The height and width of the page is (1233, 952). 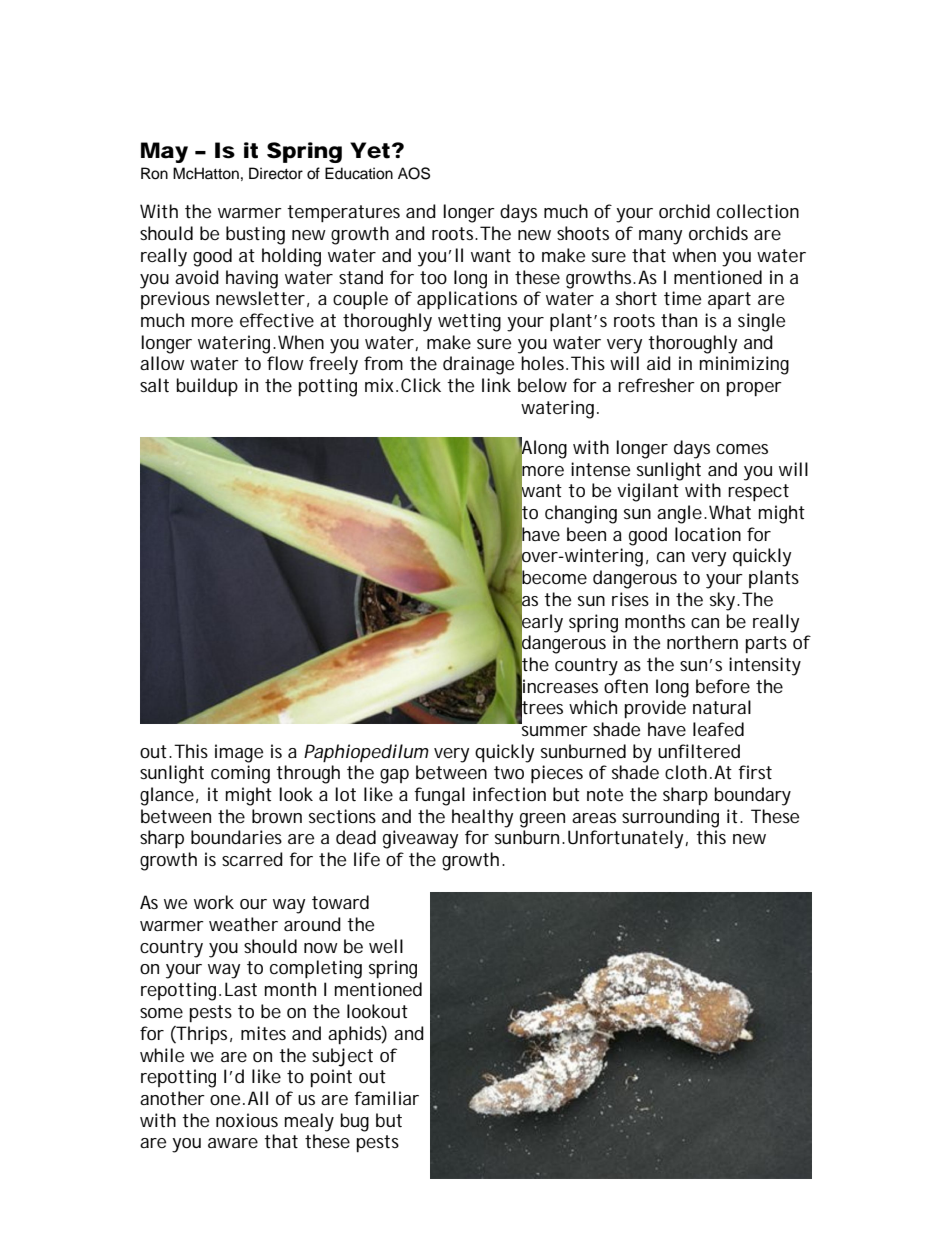 I want to click on image, so click(x=239, y=753).
